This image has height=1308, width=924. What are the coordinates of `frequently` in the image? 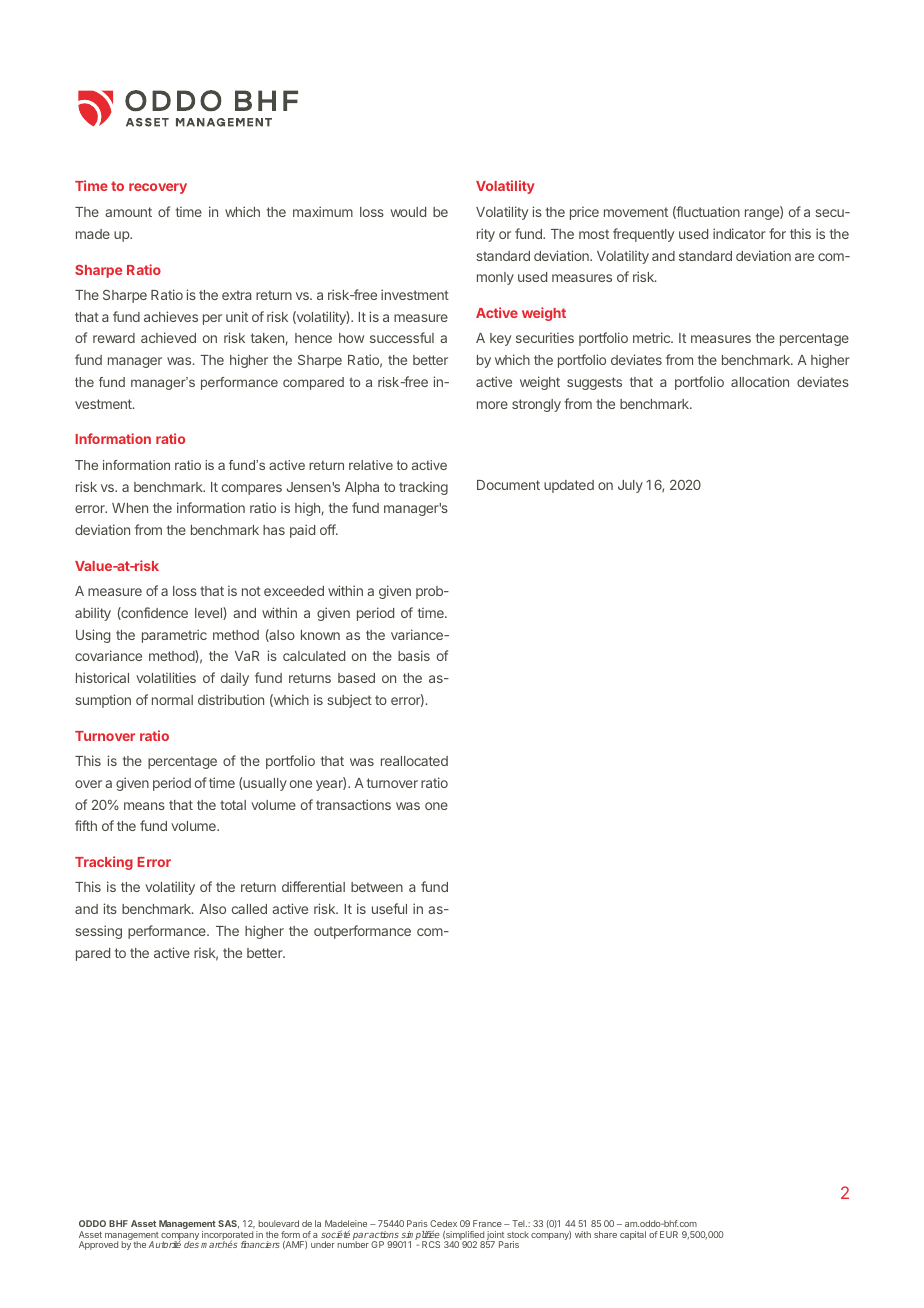 It's located at (643, 235).
